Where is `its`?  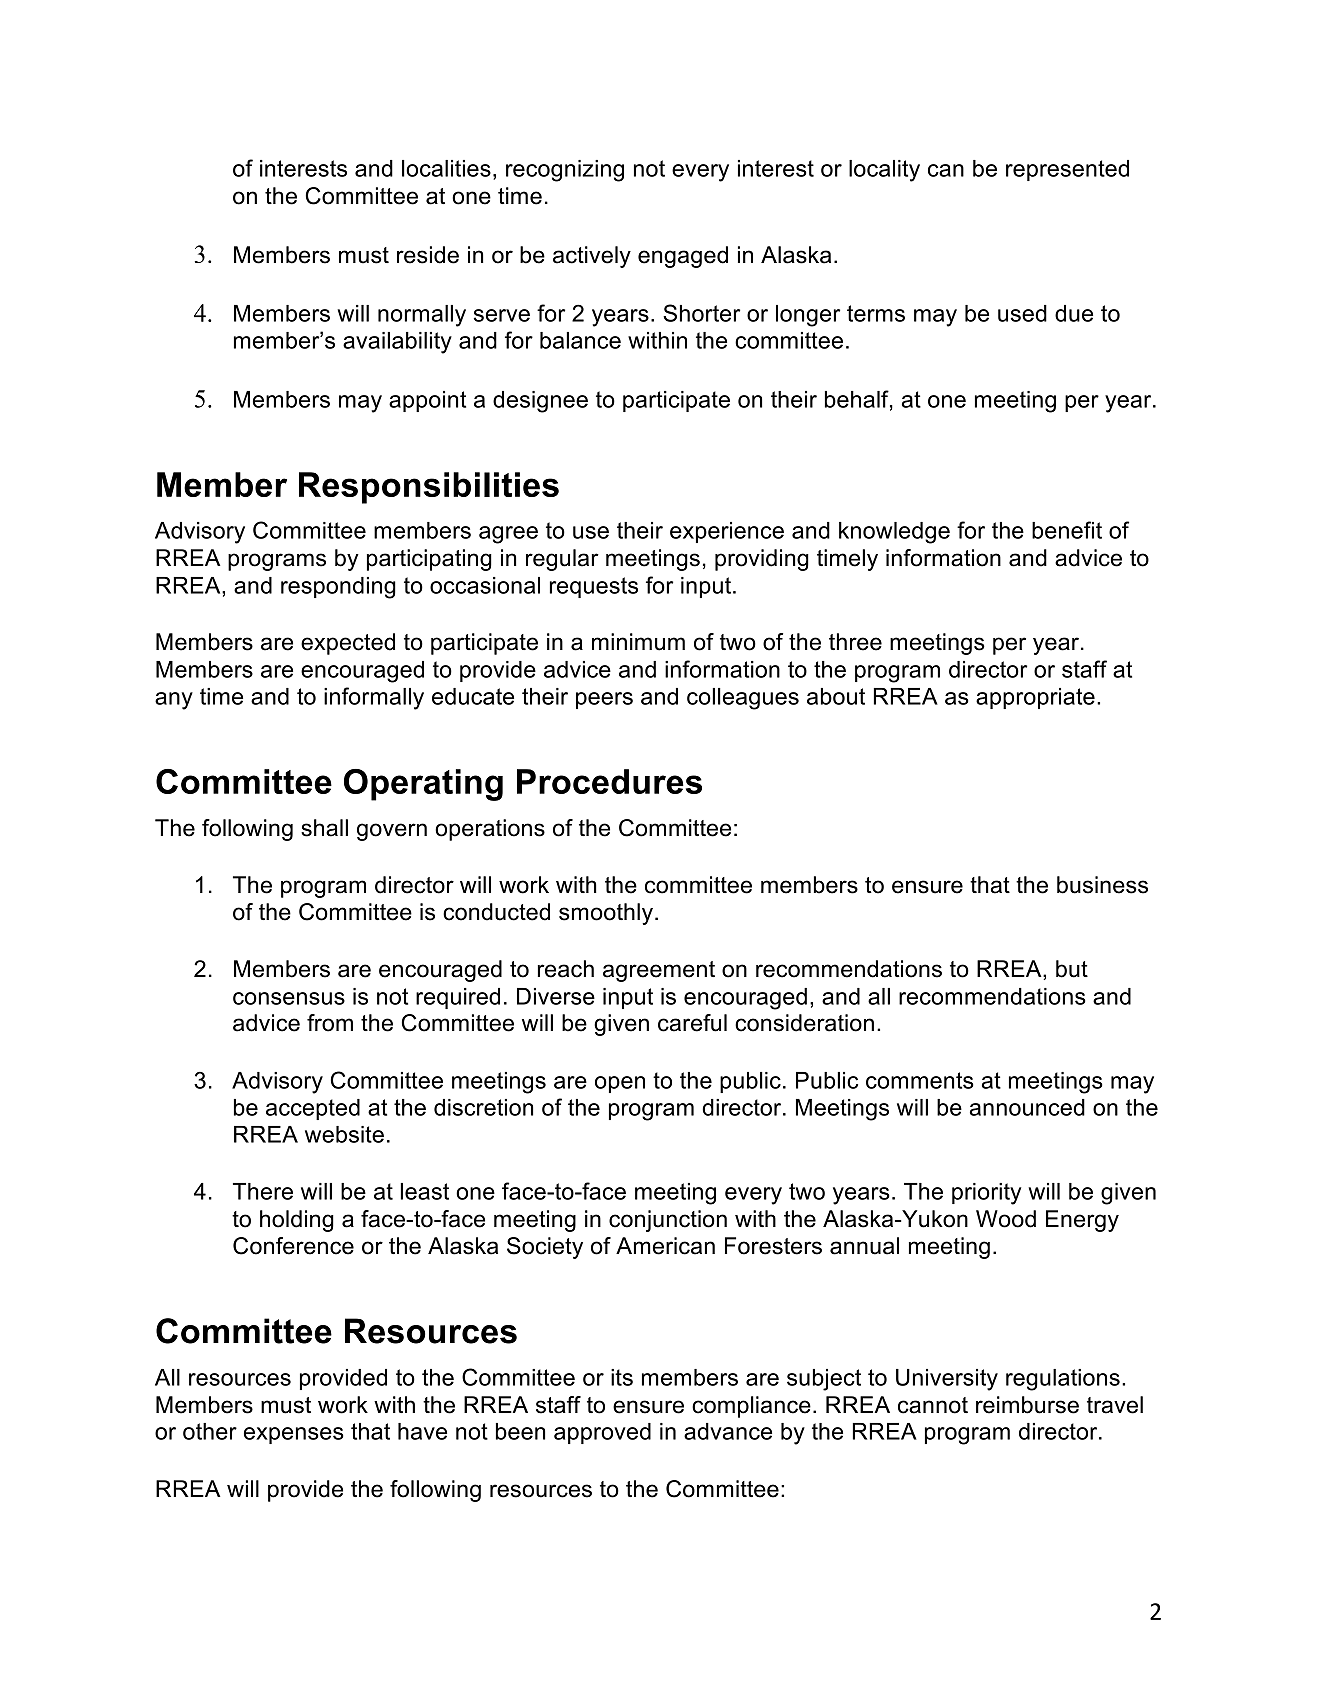
its is located at coordinates (622, 1377).
